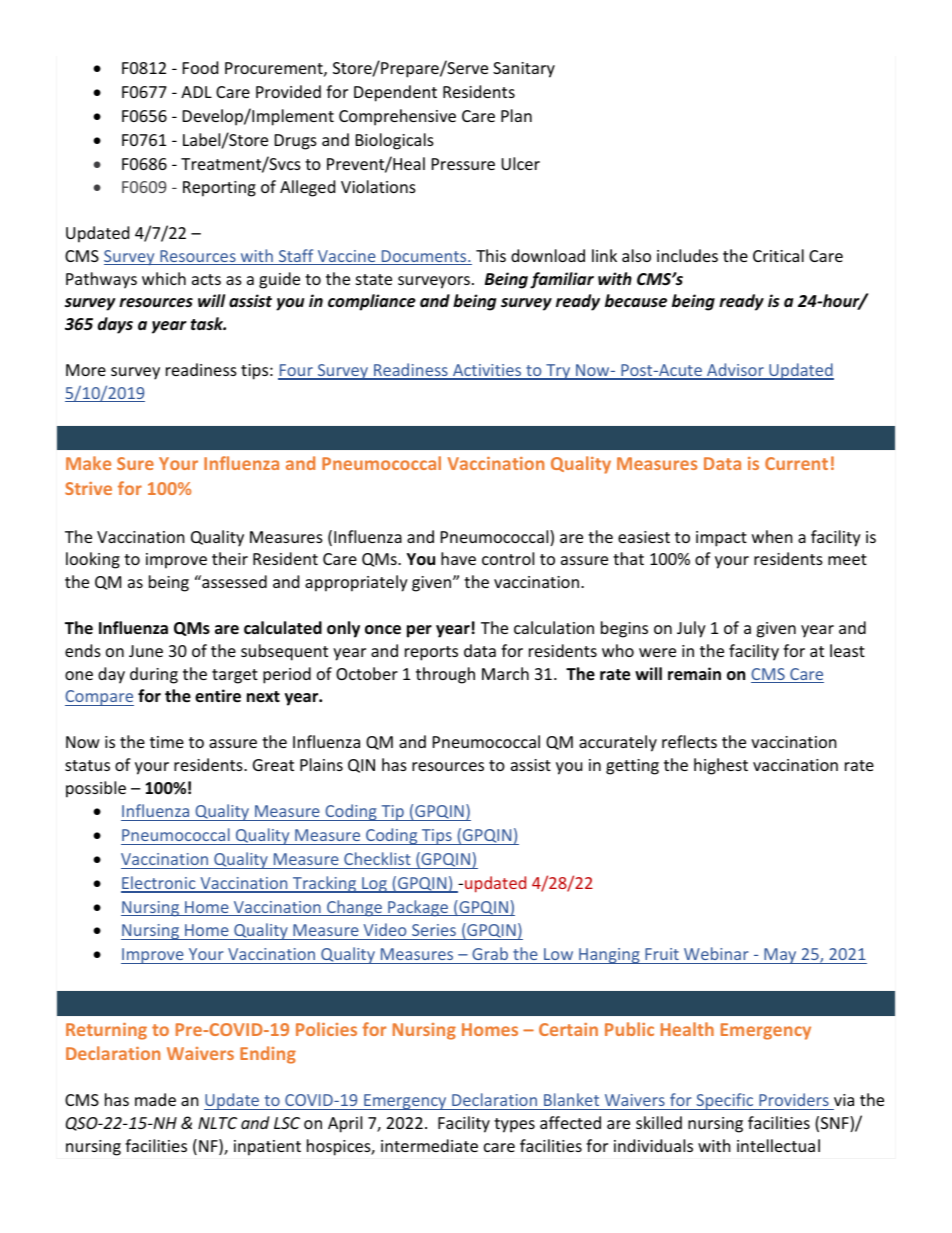 The height and width of the image is (1233, 952). I want to click on ADL, so click(196, 92).
